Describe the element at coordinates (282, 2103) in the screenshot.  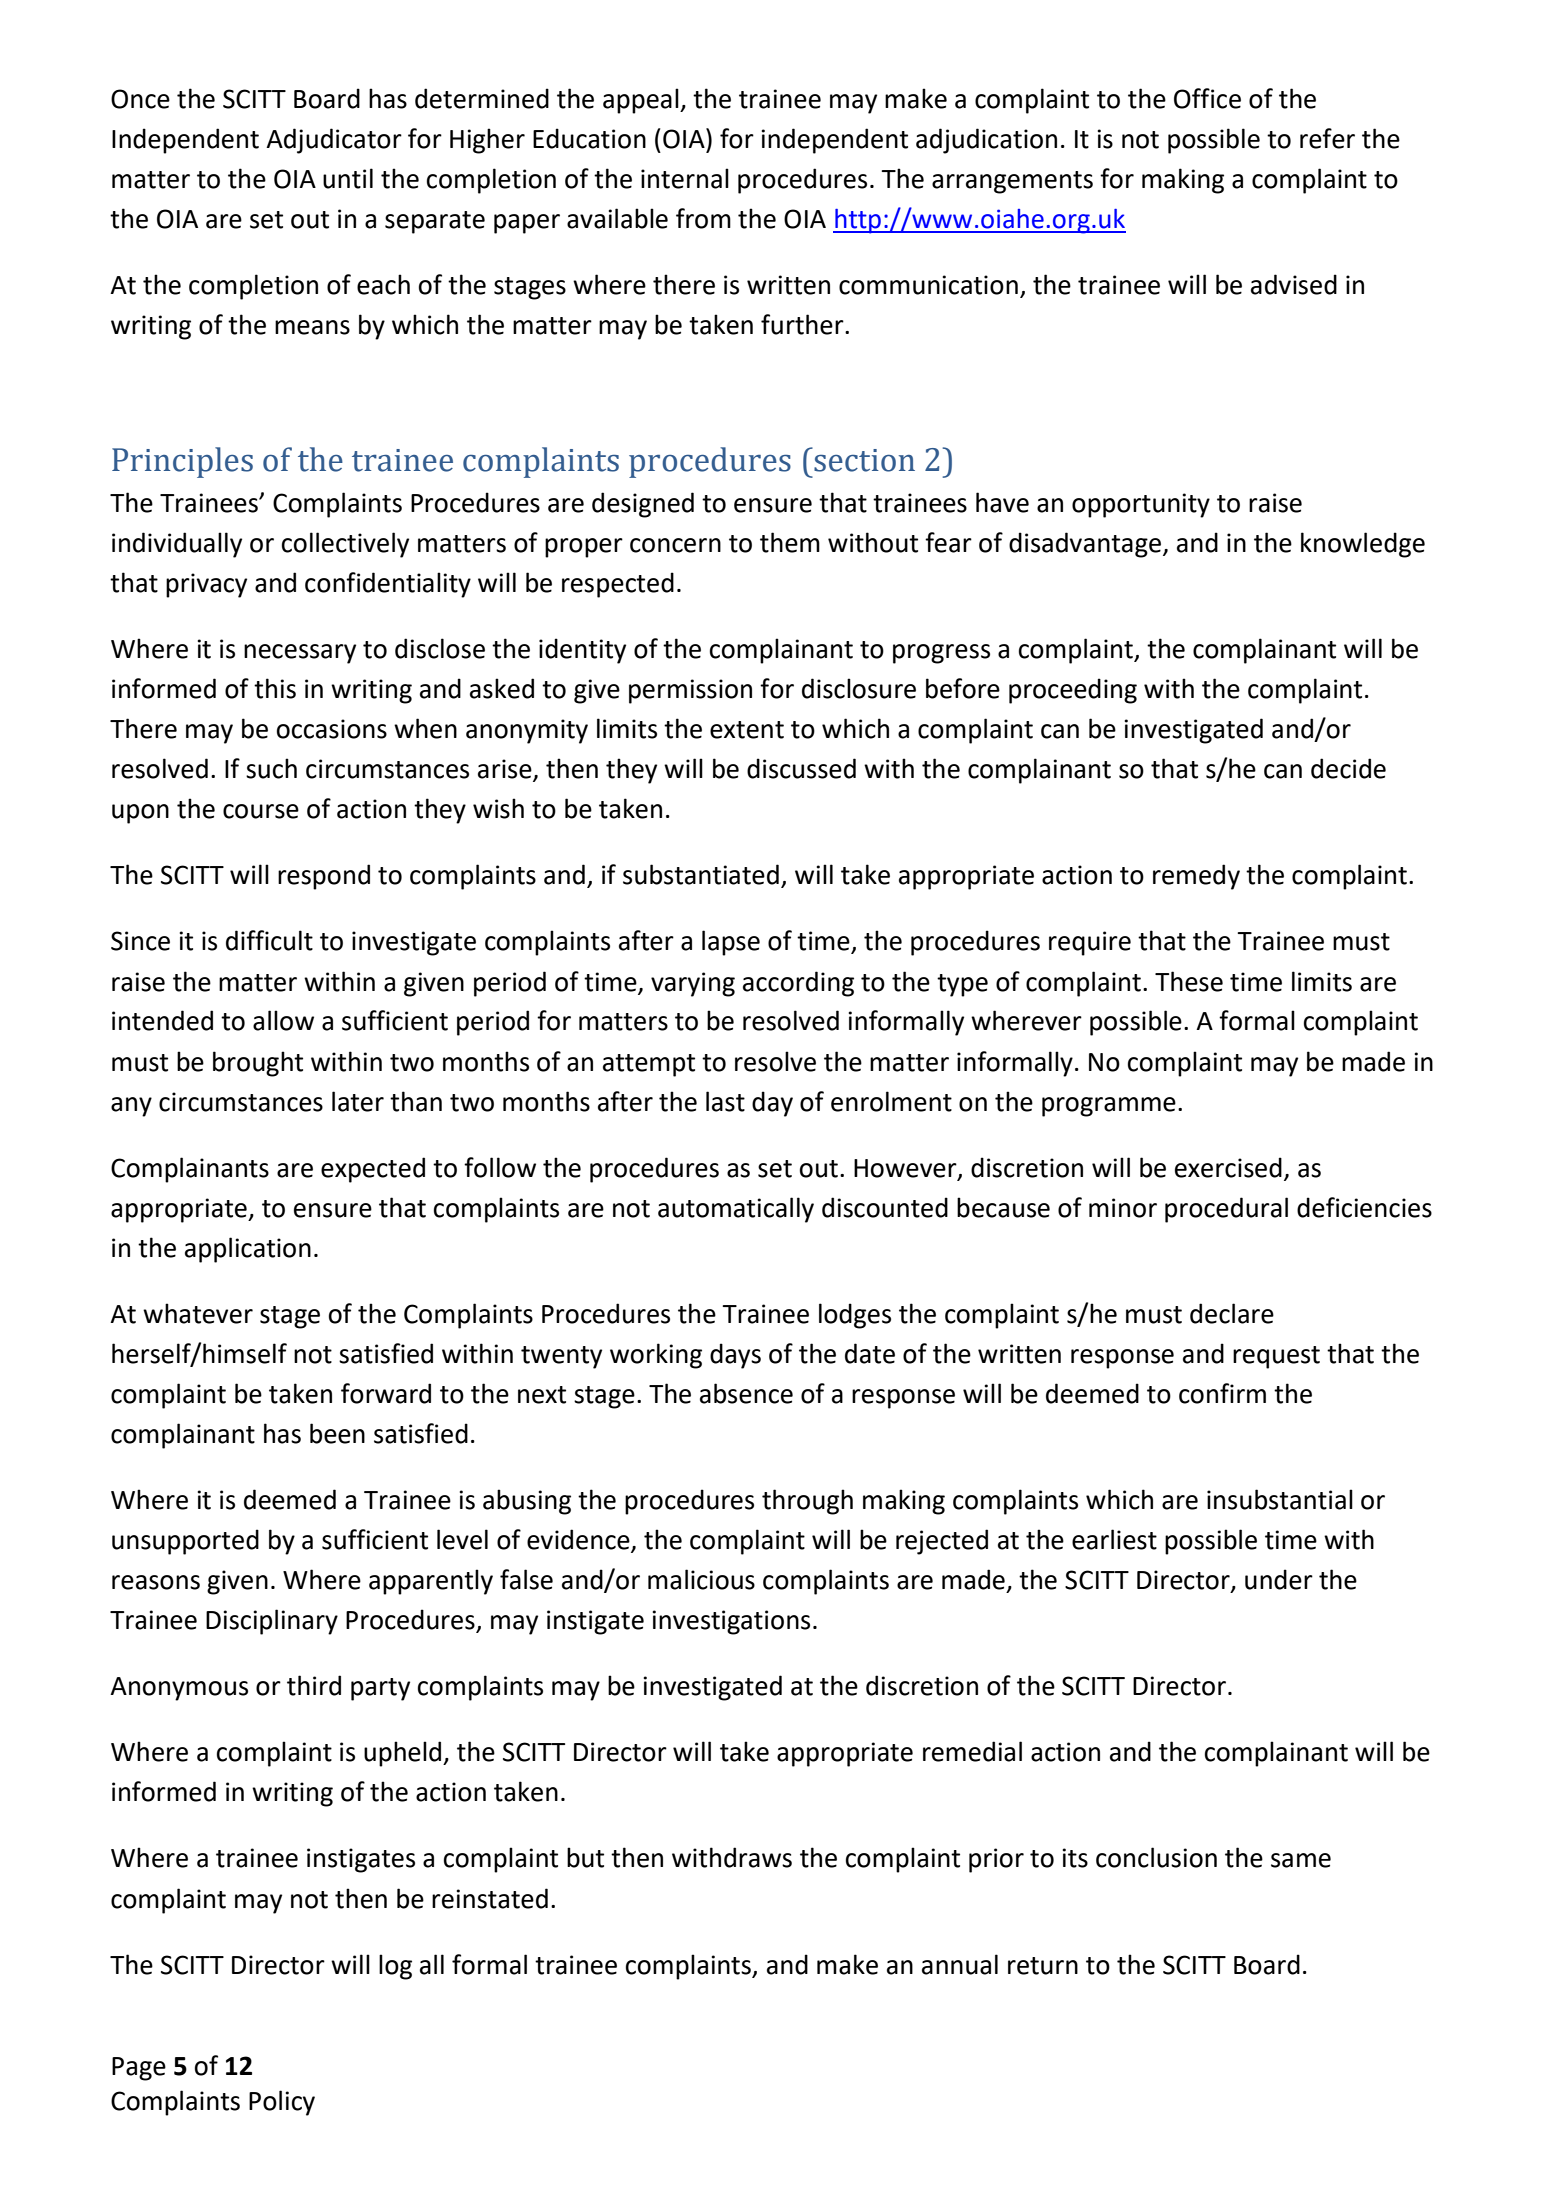
I see `Policy` at that location.
